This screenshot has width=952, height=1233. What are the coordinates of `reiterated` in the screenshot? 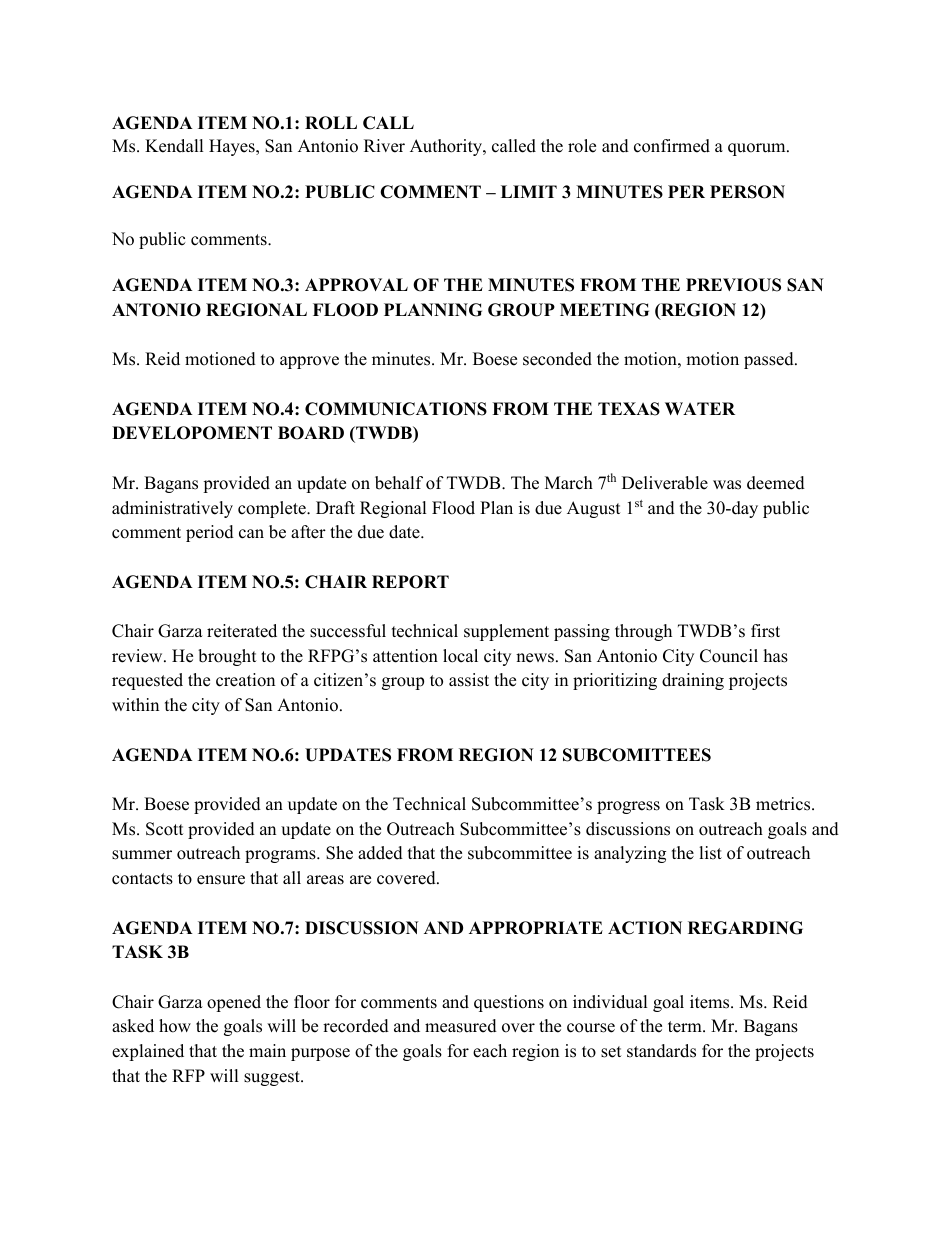 It's located at (242, 631).
